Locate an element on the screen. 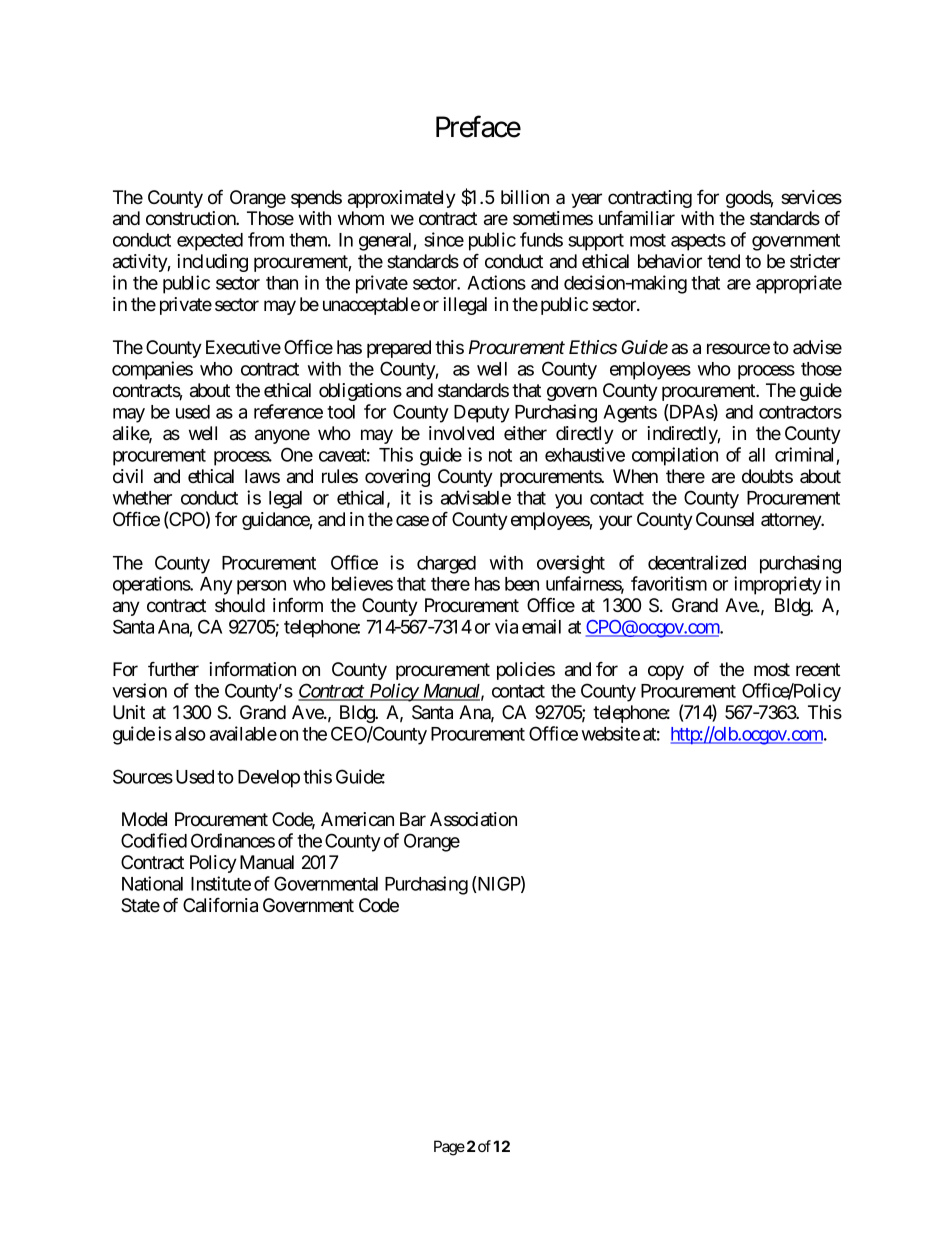 The height and width of the screenshot is (1233, 952). charged is located at coordinates (446, 565).
